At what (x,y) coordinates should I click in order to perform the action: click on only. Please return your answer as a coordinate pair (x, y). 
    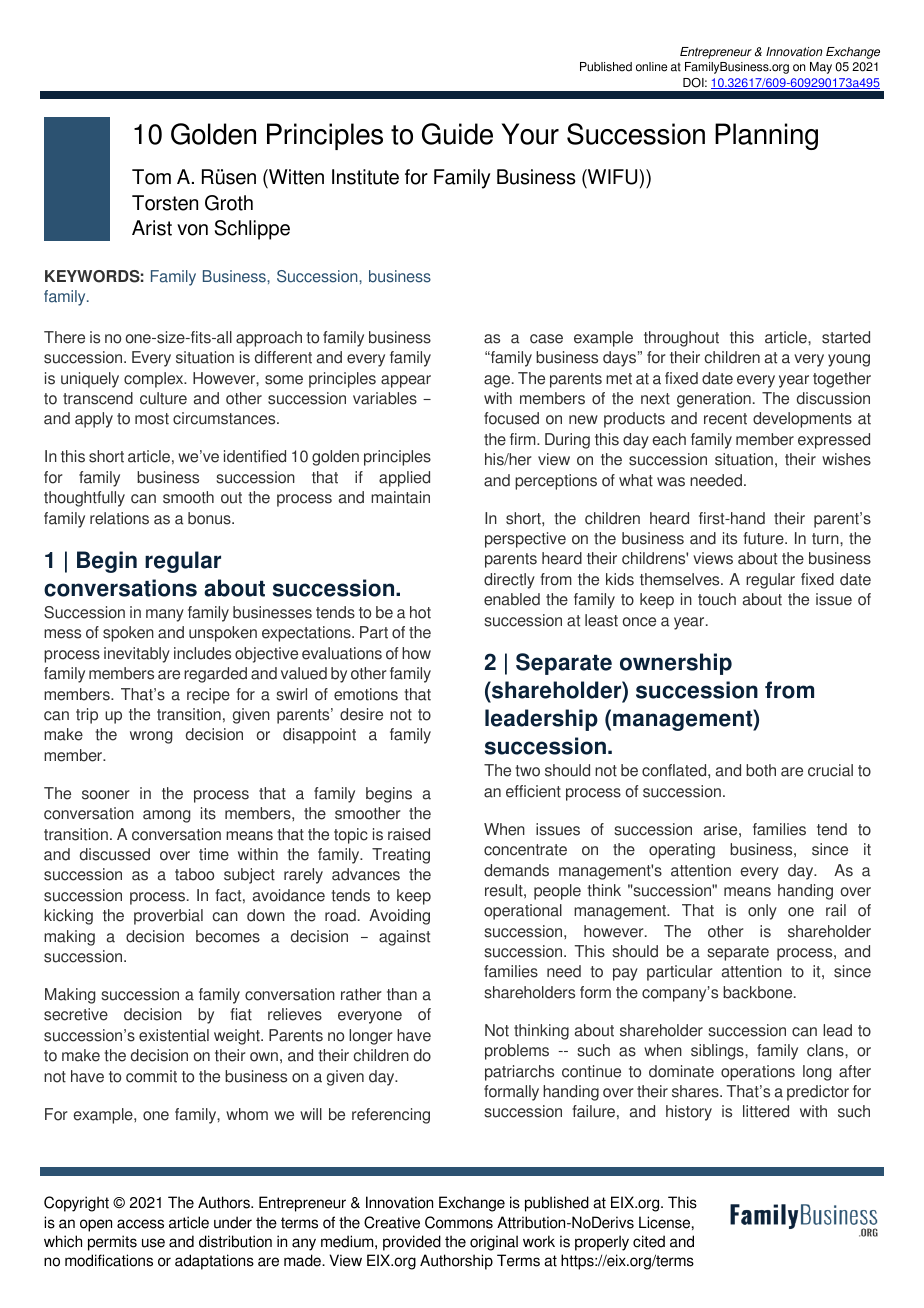
    Looking at the image, I should click on (762, 912).
